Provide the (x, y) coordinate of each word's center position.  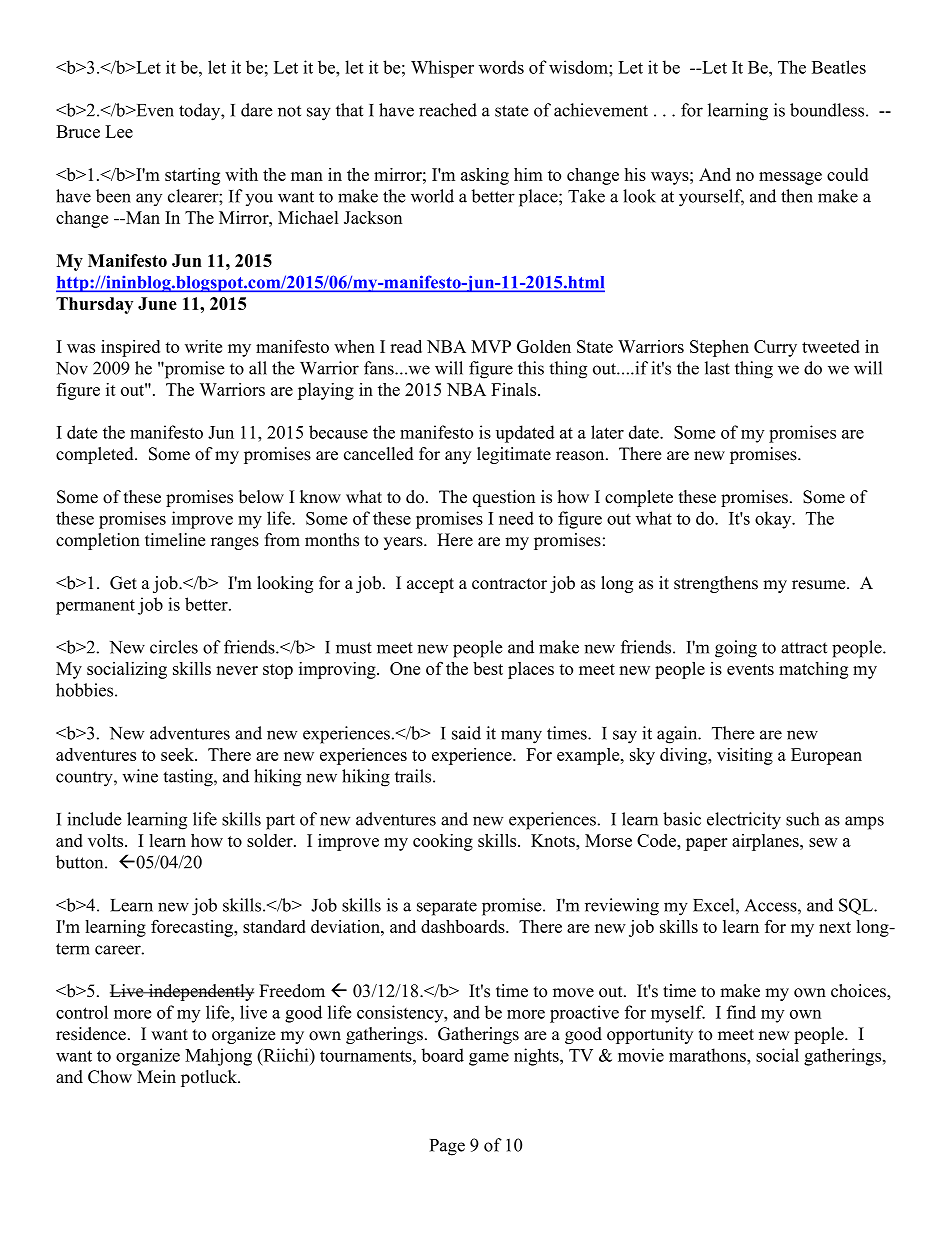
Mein (156, 1077)
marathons (708, 1055)
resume (820, 585)
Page (447, 1147)
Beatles (839, 67)
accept (430, 585)
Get (123, 583)
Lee (119, 131)
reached (448, 110)
